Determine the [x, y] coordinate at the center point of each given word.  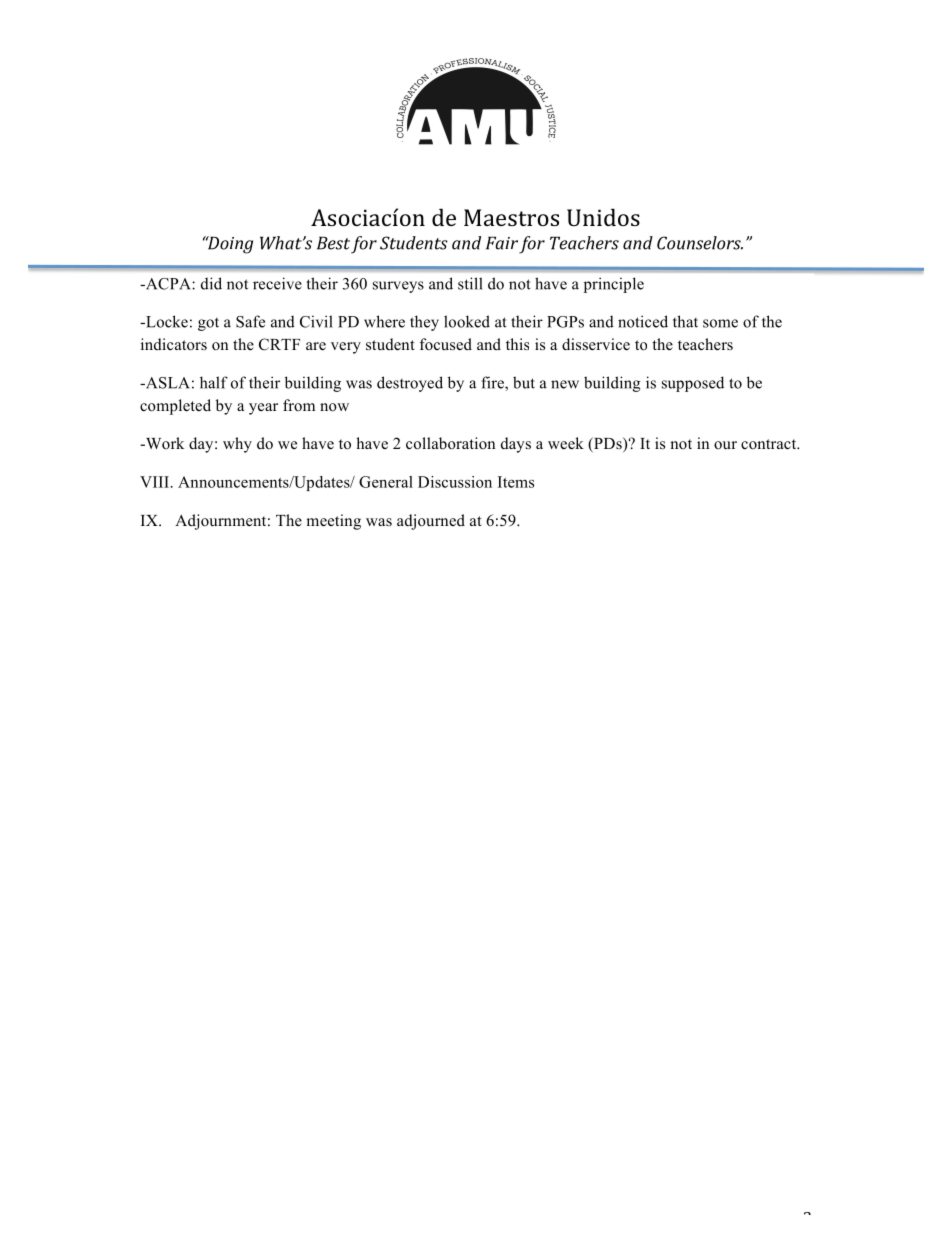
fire [493, 383]
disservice [596, 344]
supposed [693, 384]
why [237, 445]
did [211, 283]
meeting [333, 522]
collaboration [450, 443]
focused [446, 344]
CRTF [279, 344]
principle [614, 285]
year [263, 409]
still [470, 283]
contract [770, 444]
